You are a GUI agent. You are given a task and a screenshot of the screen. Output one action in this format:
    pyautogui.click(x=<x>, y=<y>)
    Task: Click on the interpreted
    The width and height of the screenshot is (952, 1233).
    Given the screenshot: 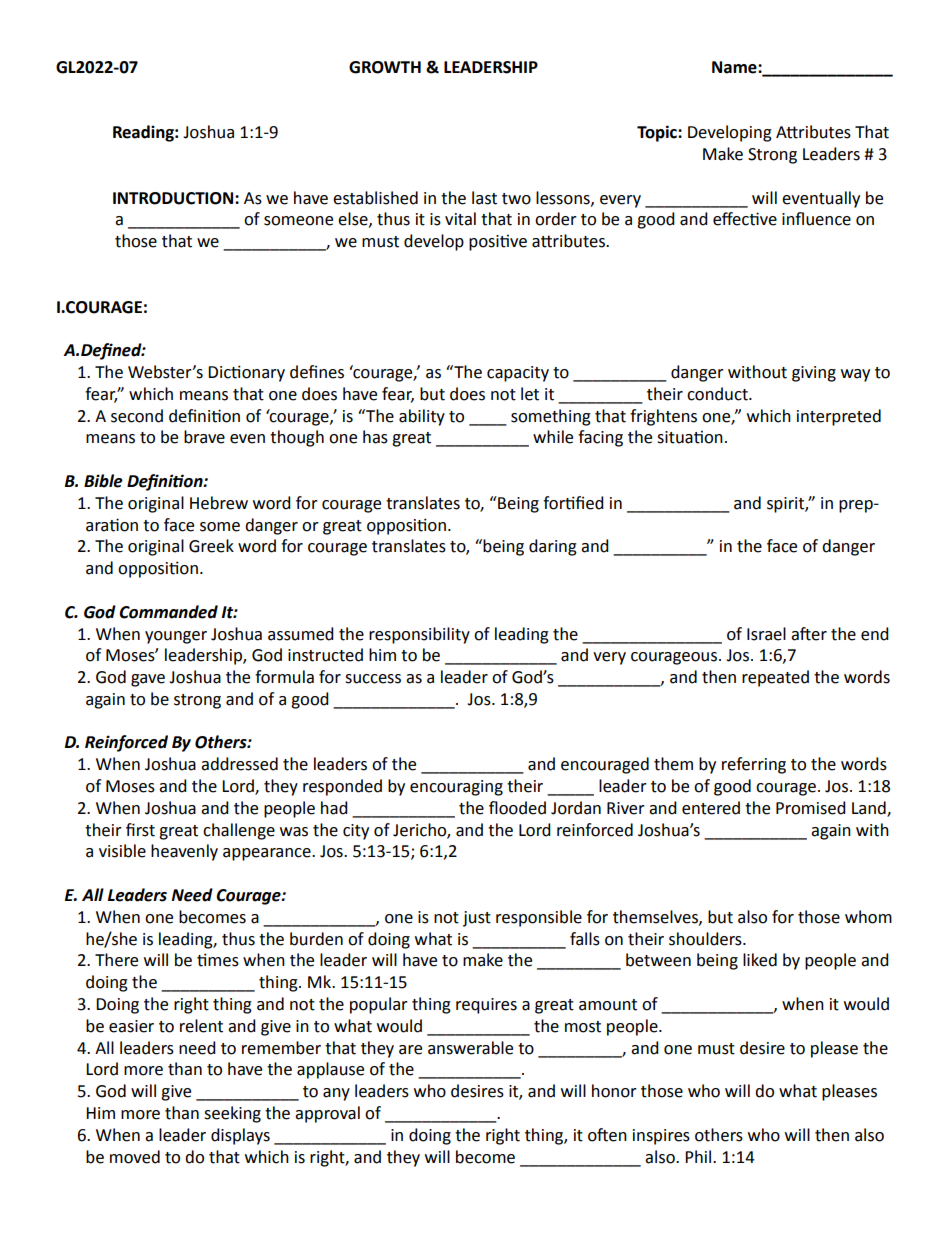 What is the action you would take?
    pyautogui.click(x=839, y=417)
